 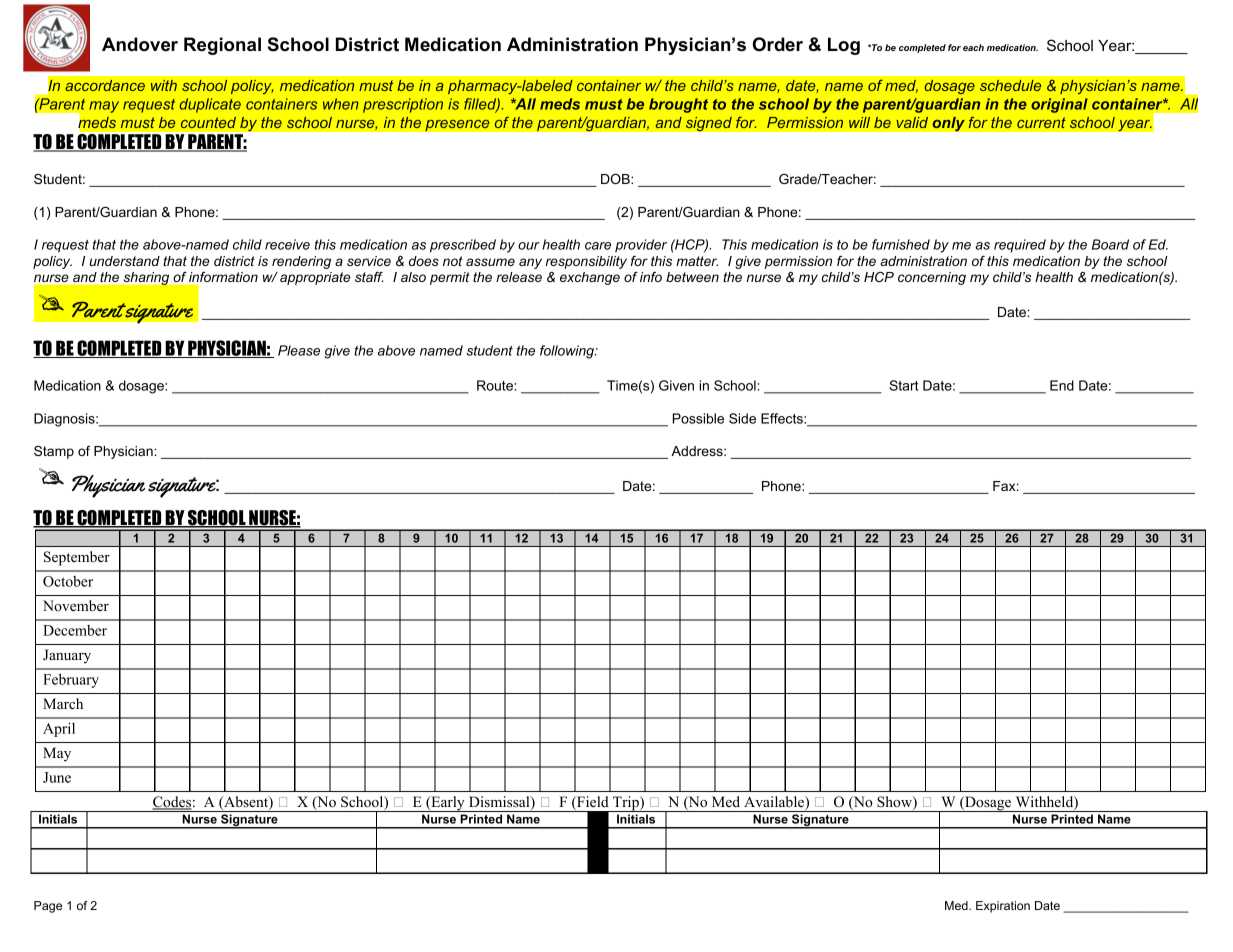 What do you see at coordinates (698, 418) in the screenshot?
I see `Possible` at bounding box center [698, 418].
